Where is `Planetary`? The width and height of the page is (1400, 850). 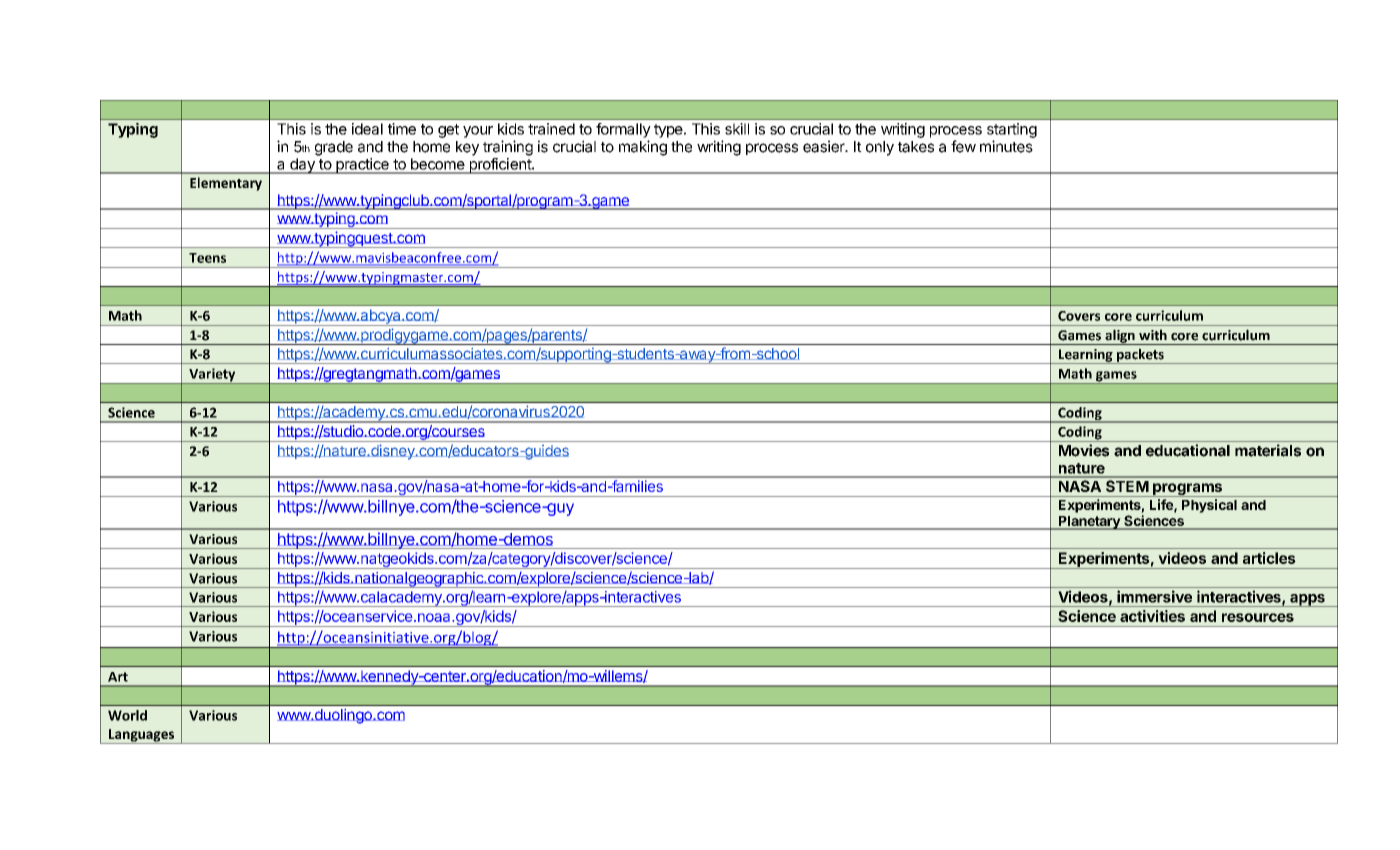 Planetary is located at coordinates (1089, 523).
